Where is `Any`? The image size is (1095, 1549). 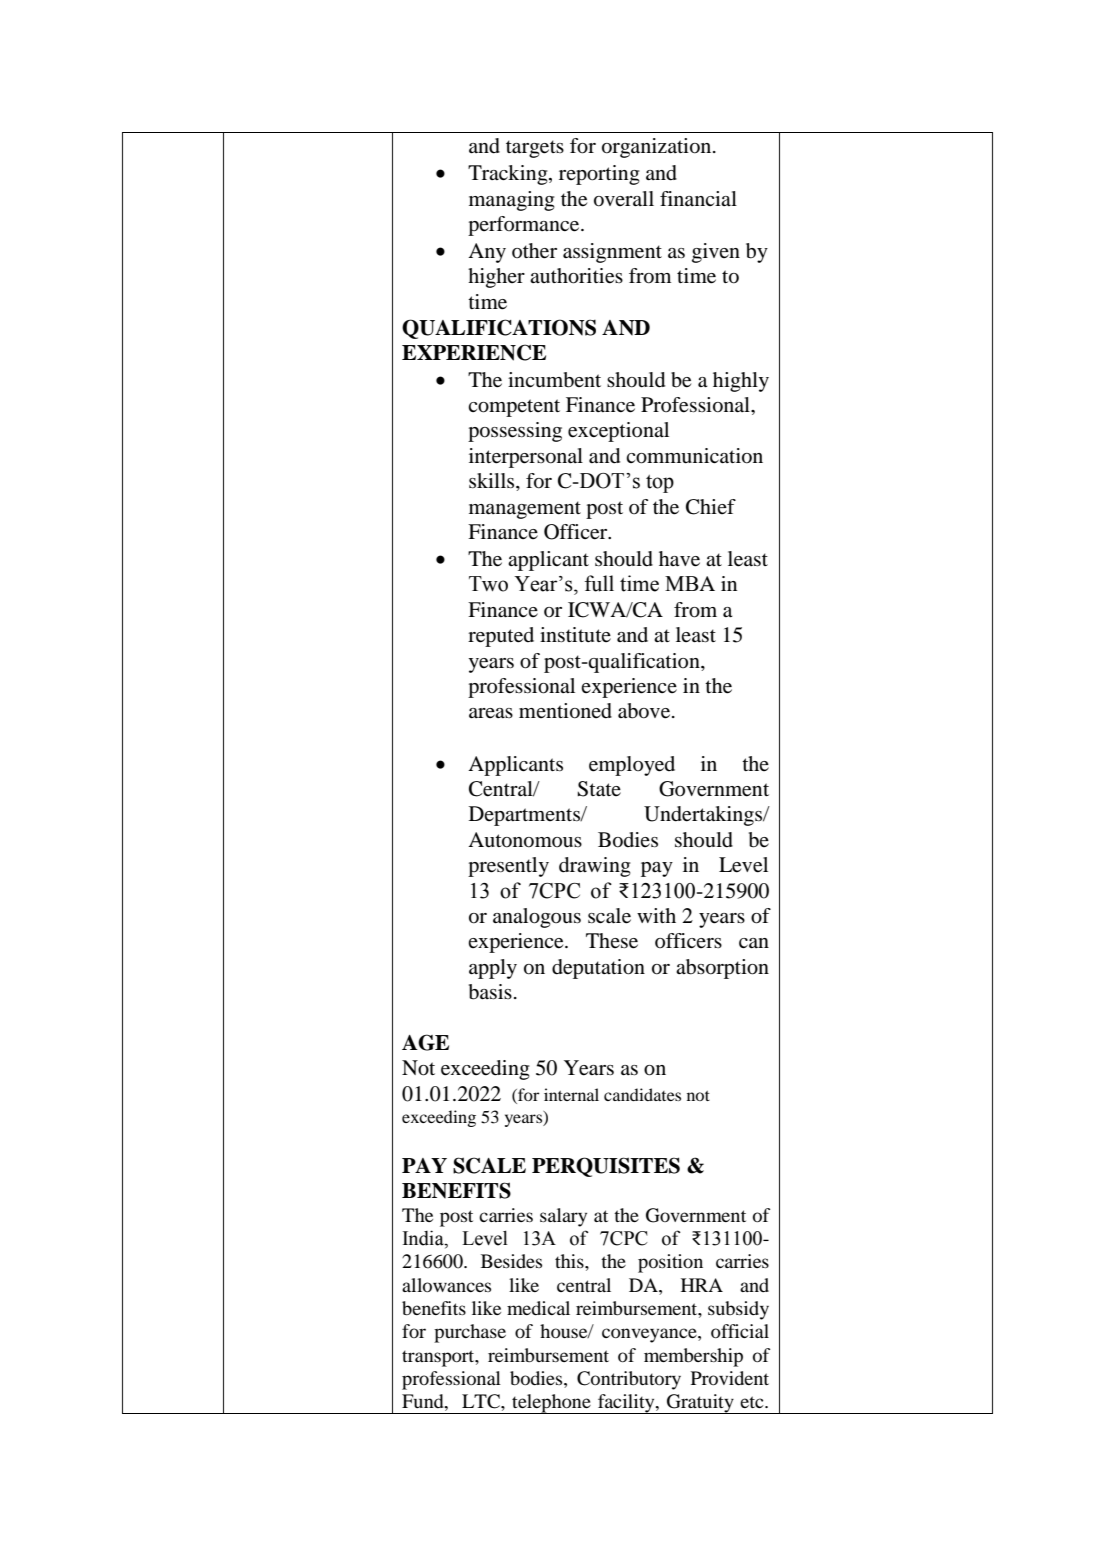
Any is located at coordinates (487, 253).
